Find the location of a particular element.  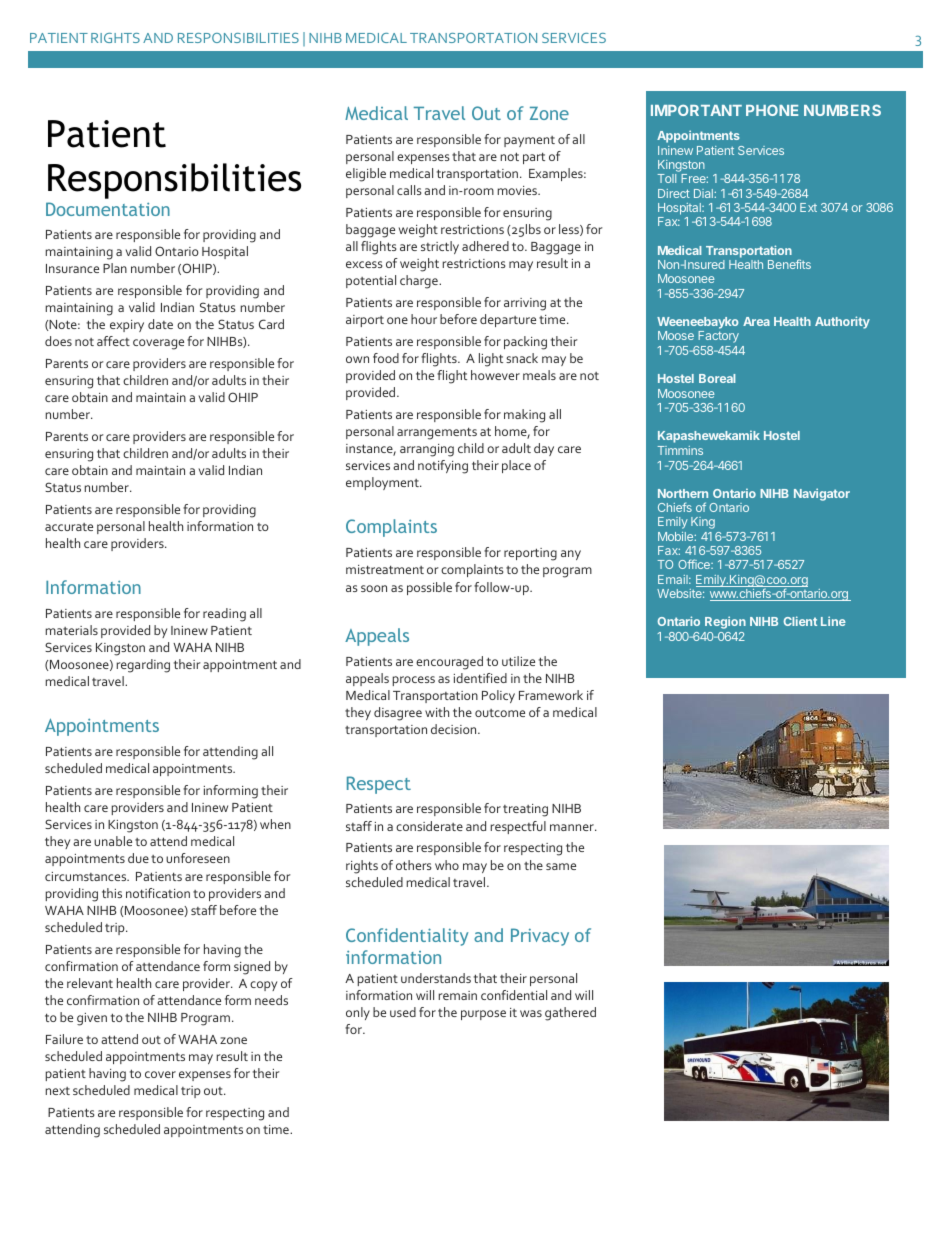

purpose is located at coordinates (483, 1015).
